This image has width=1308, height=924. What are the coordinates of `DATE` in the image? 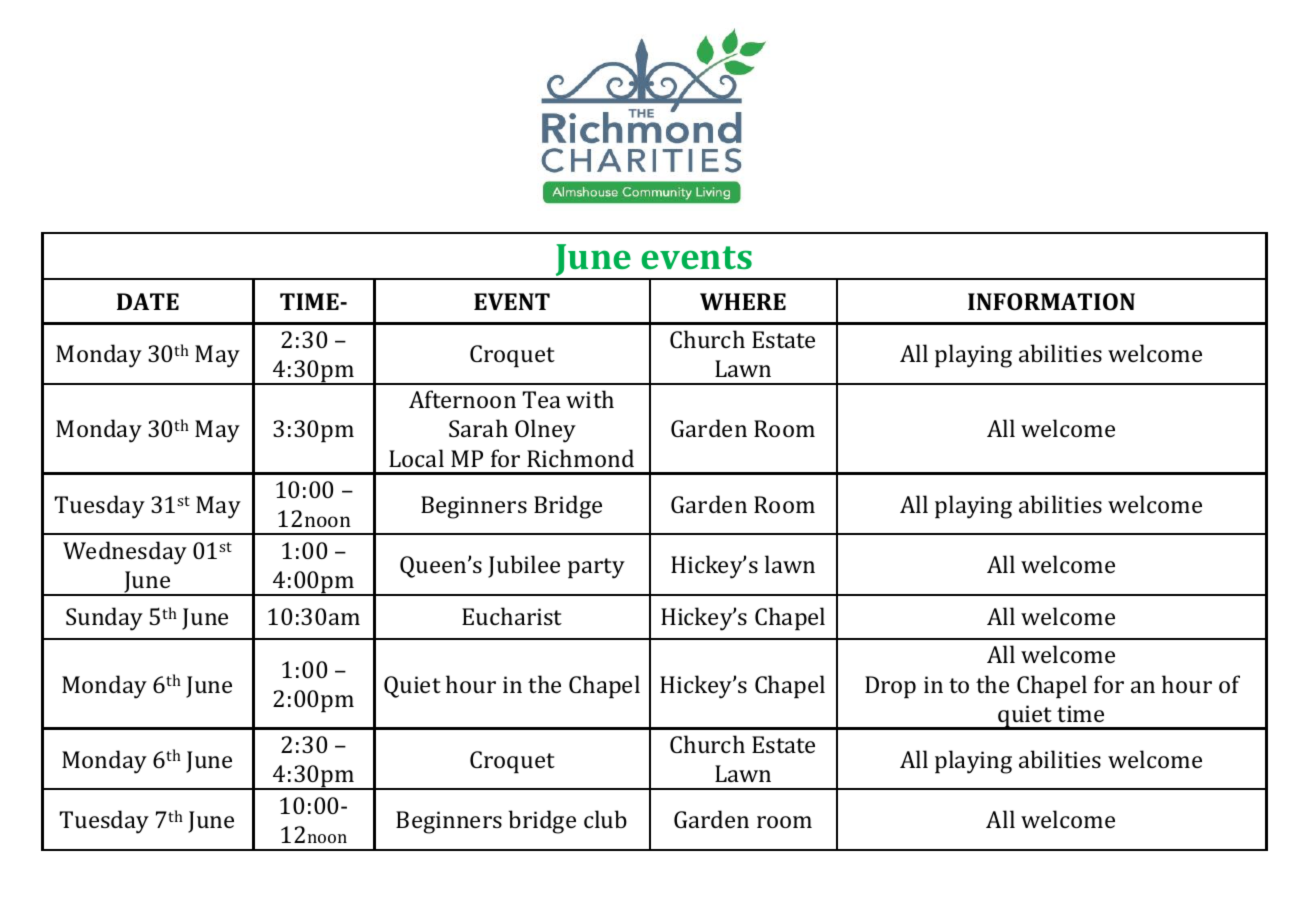 It's located at (148, 301).
